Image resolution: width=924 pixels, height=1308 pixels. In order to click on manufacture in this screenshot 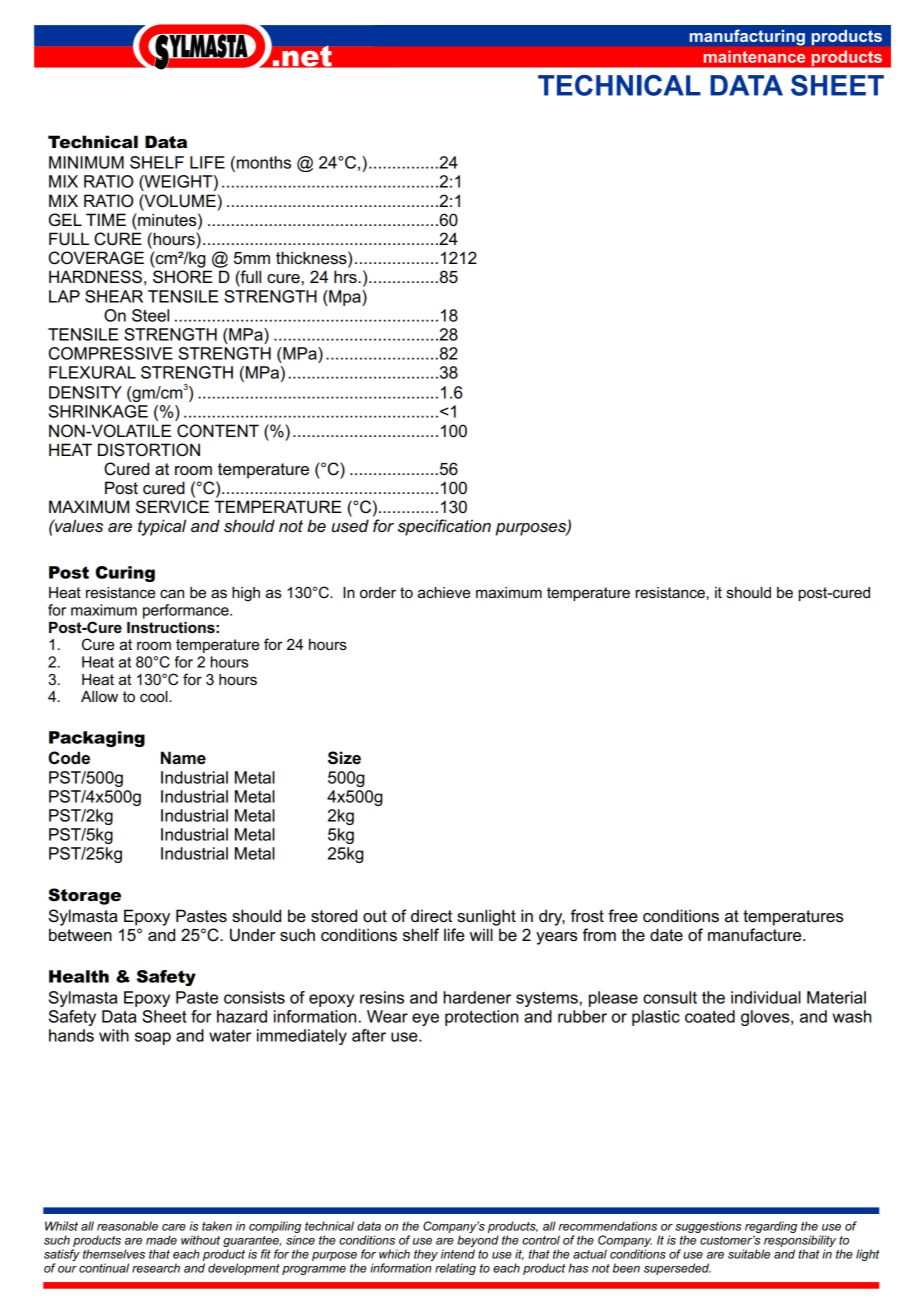, I will do `click(756, 935)`.
